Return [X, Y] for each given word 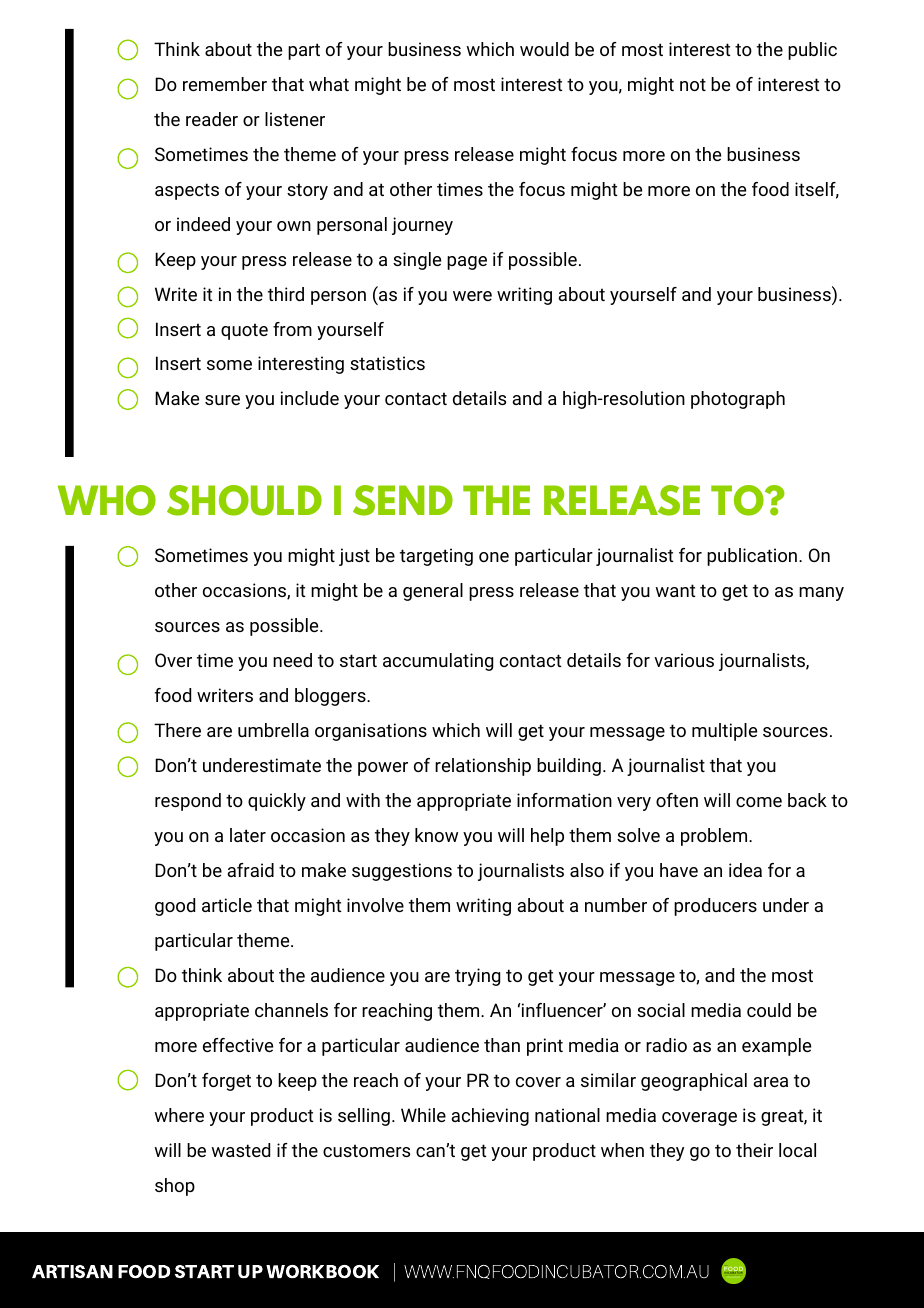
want [675, 590]
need [292, 660]
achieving [490, 1117]
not [693, 84]
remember [225, 84]
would [544, 49]
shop [175, 1187]
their [754, 1150]
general [433, 592]
